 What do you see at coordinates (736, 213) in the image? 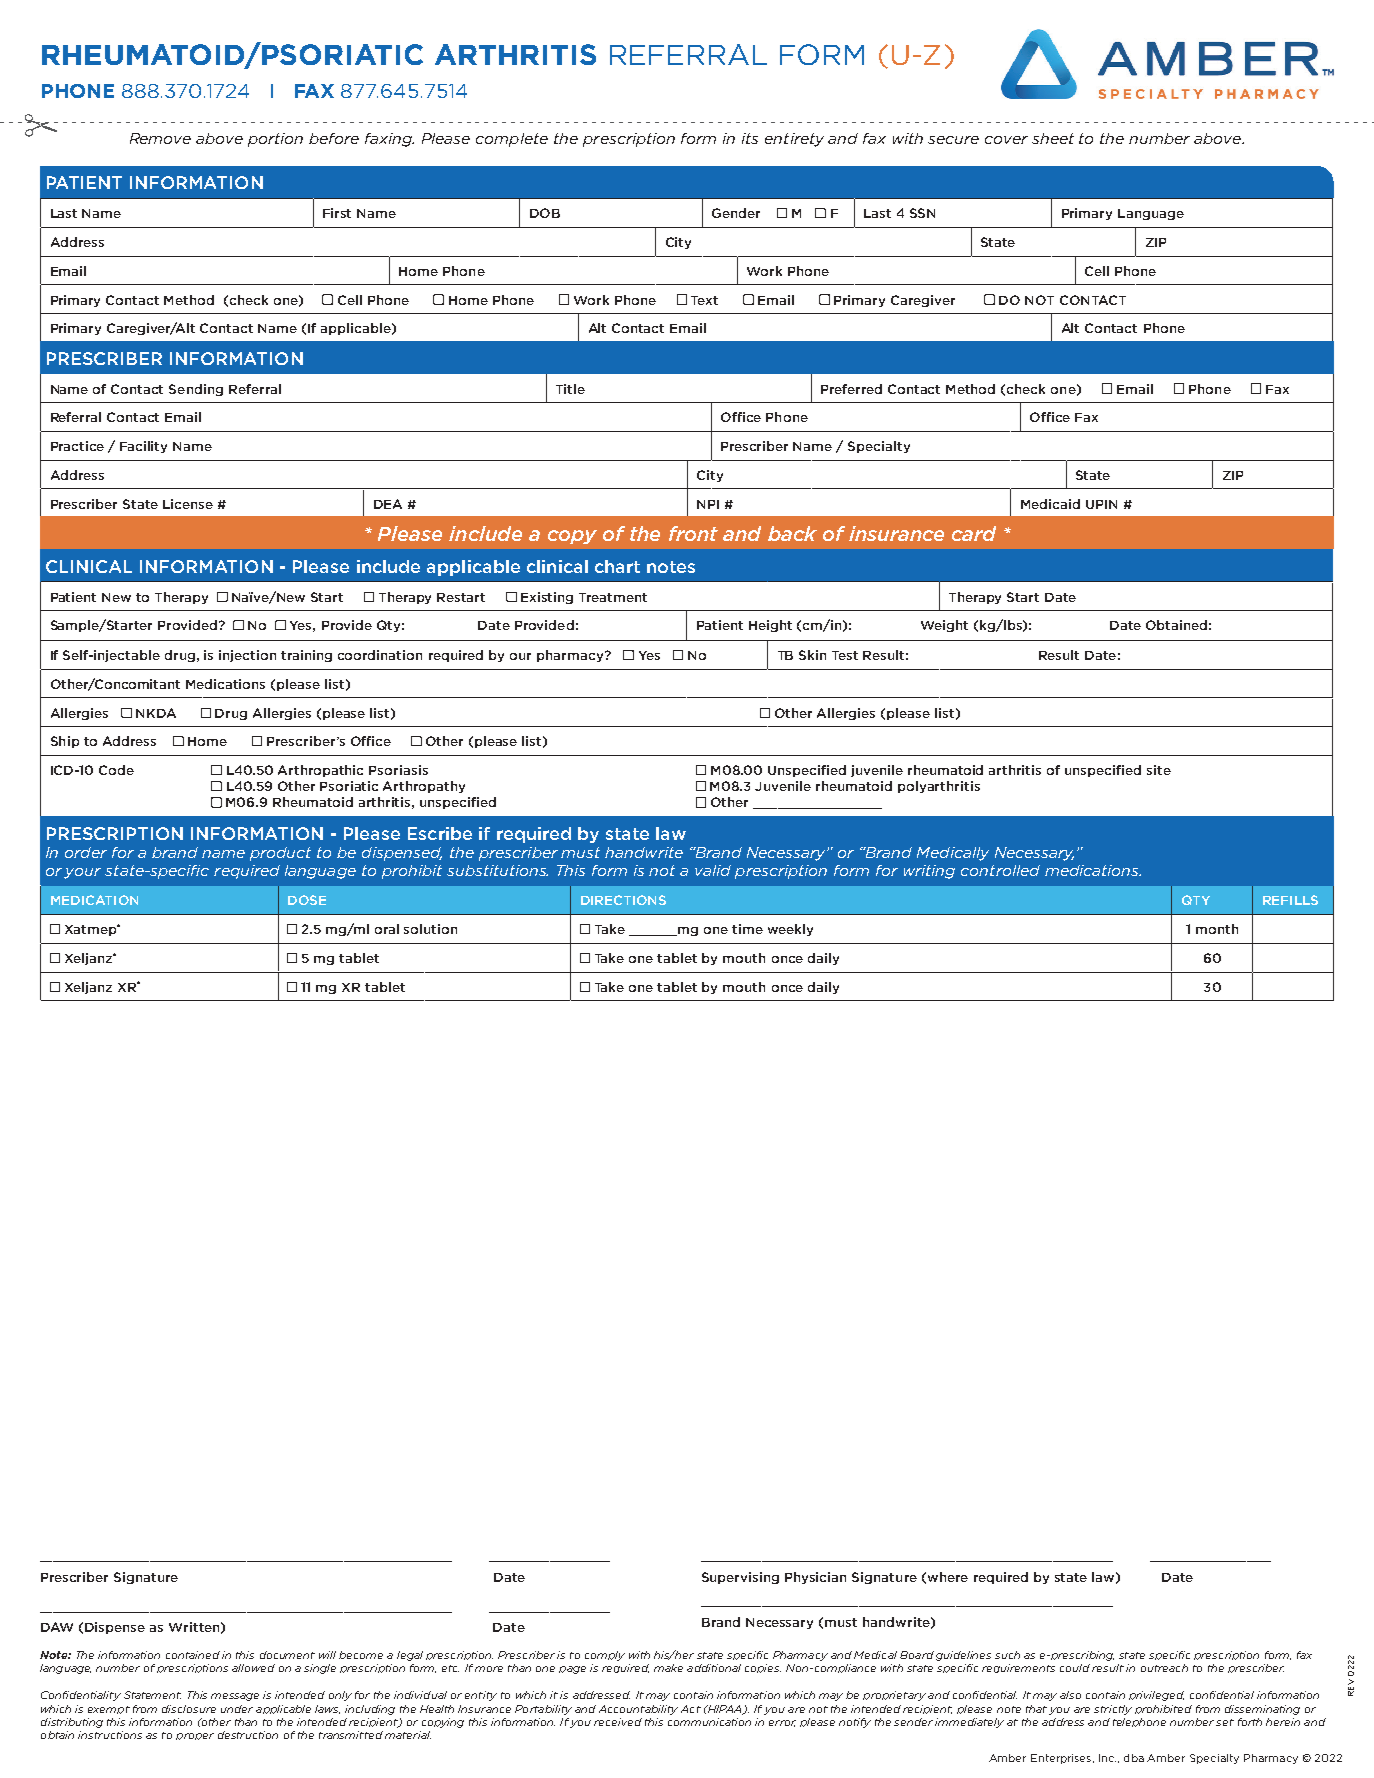
I see `Gender` at bounding box center [736, 213].
